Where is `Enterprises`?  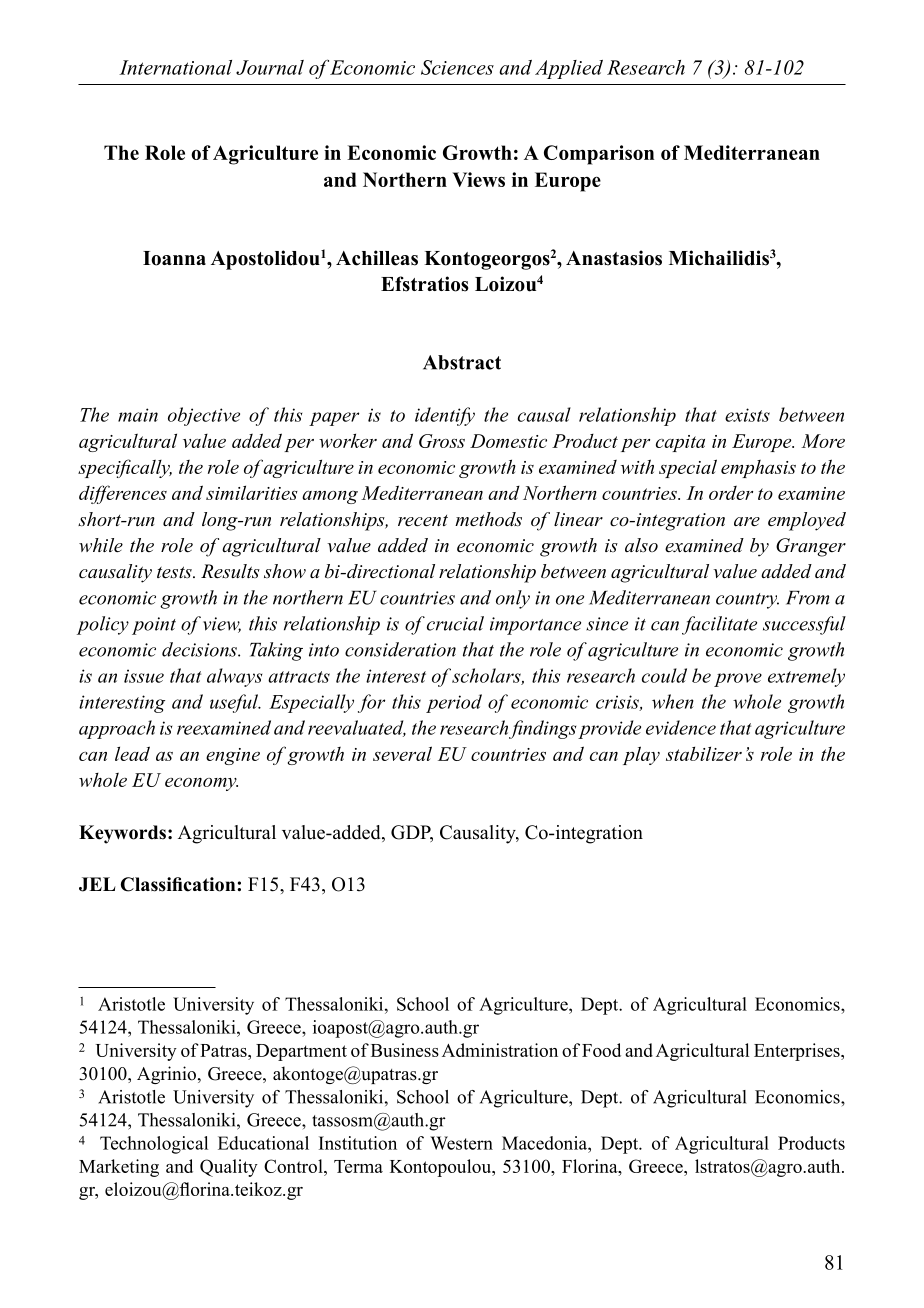
Enterprises is located at coordinates (798, 1052).
